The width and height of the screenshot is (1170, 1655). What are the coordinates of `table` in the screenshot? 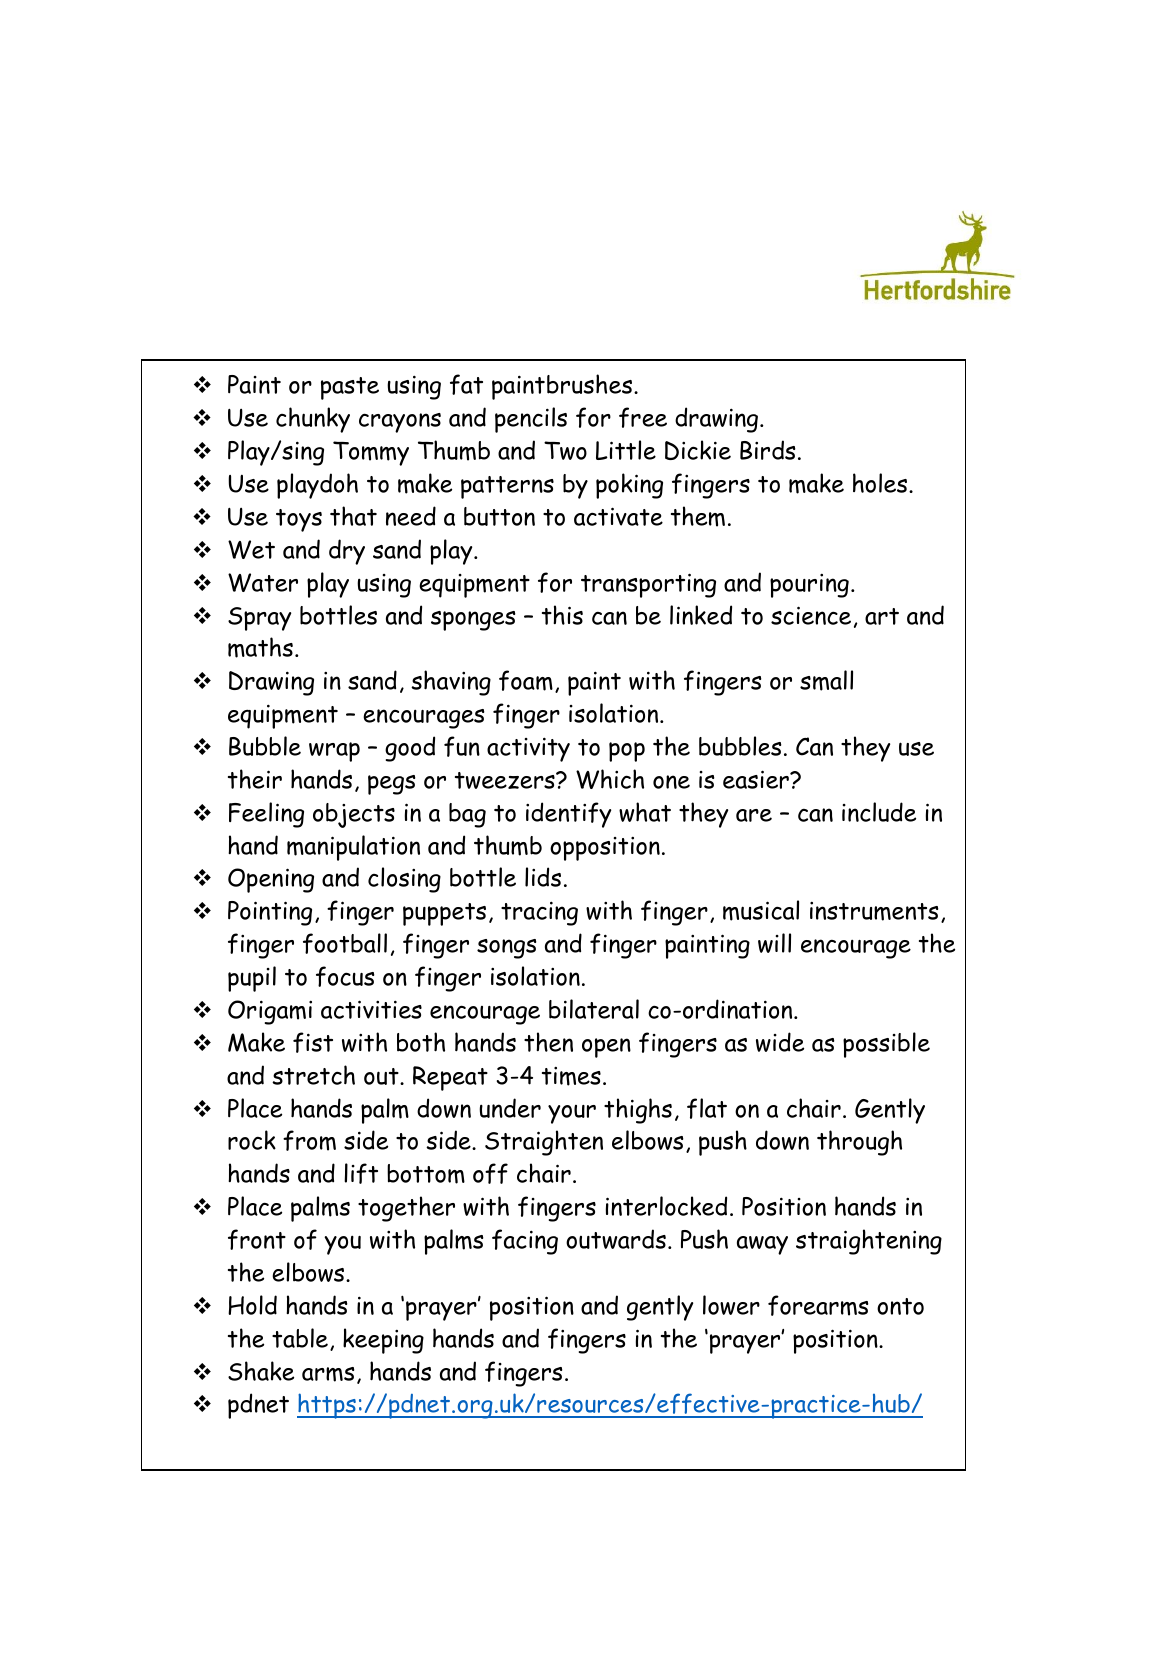 It's located at (300, 1338).
